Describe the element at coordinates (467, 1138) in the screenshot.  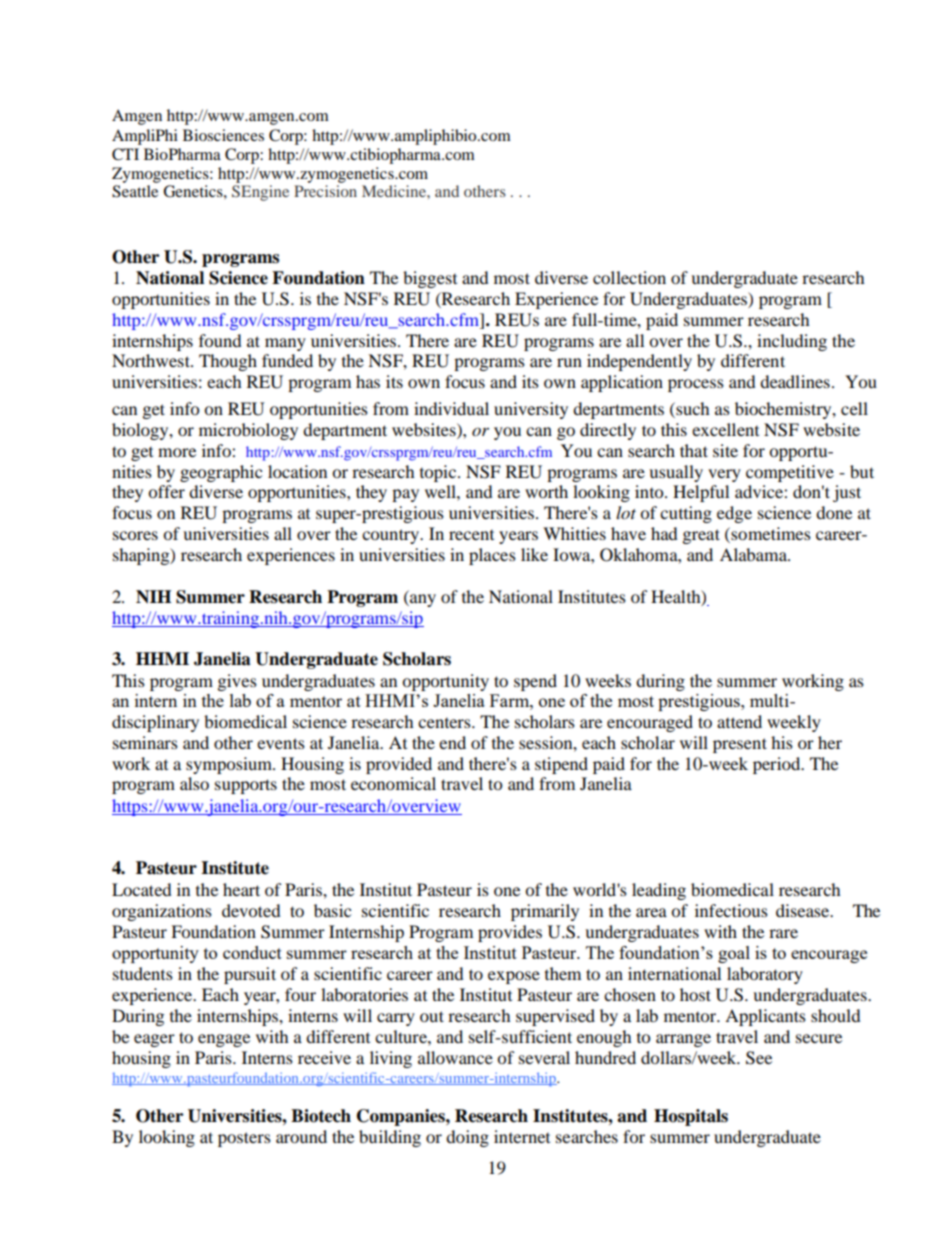
I see `doing` at that location.
